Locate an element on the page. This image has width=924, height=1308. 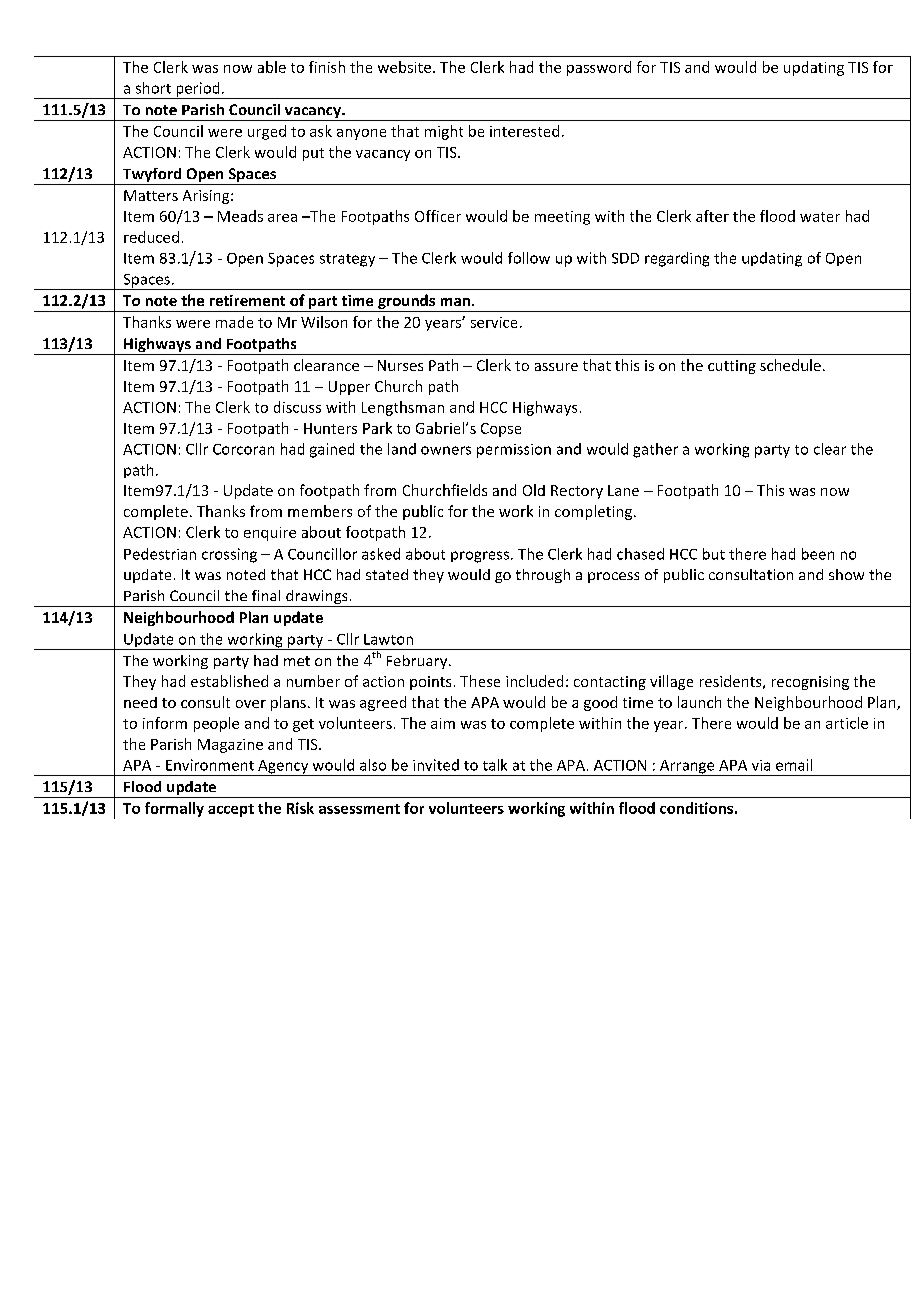
accept is located at coordinates (231, 810).
